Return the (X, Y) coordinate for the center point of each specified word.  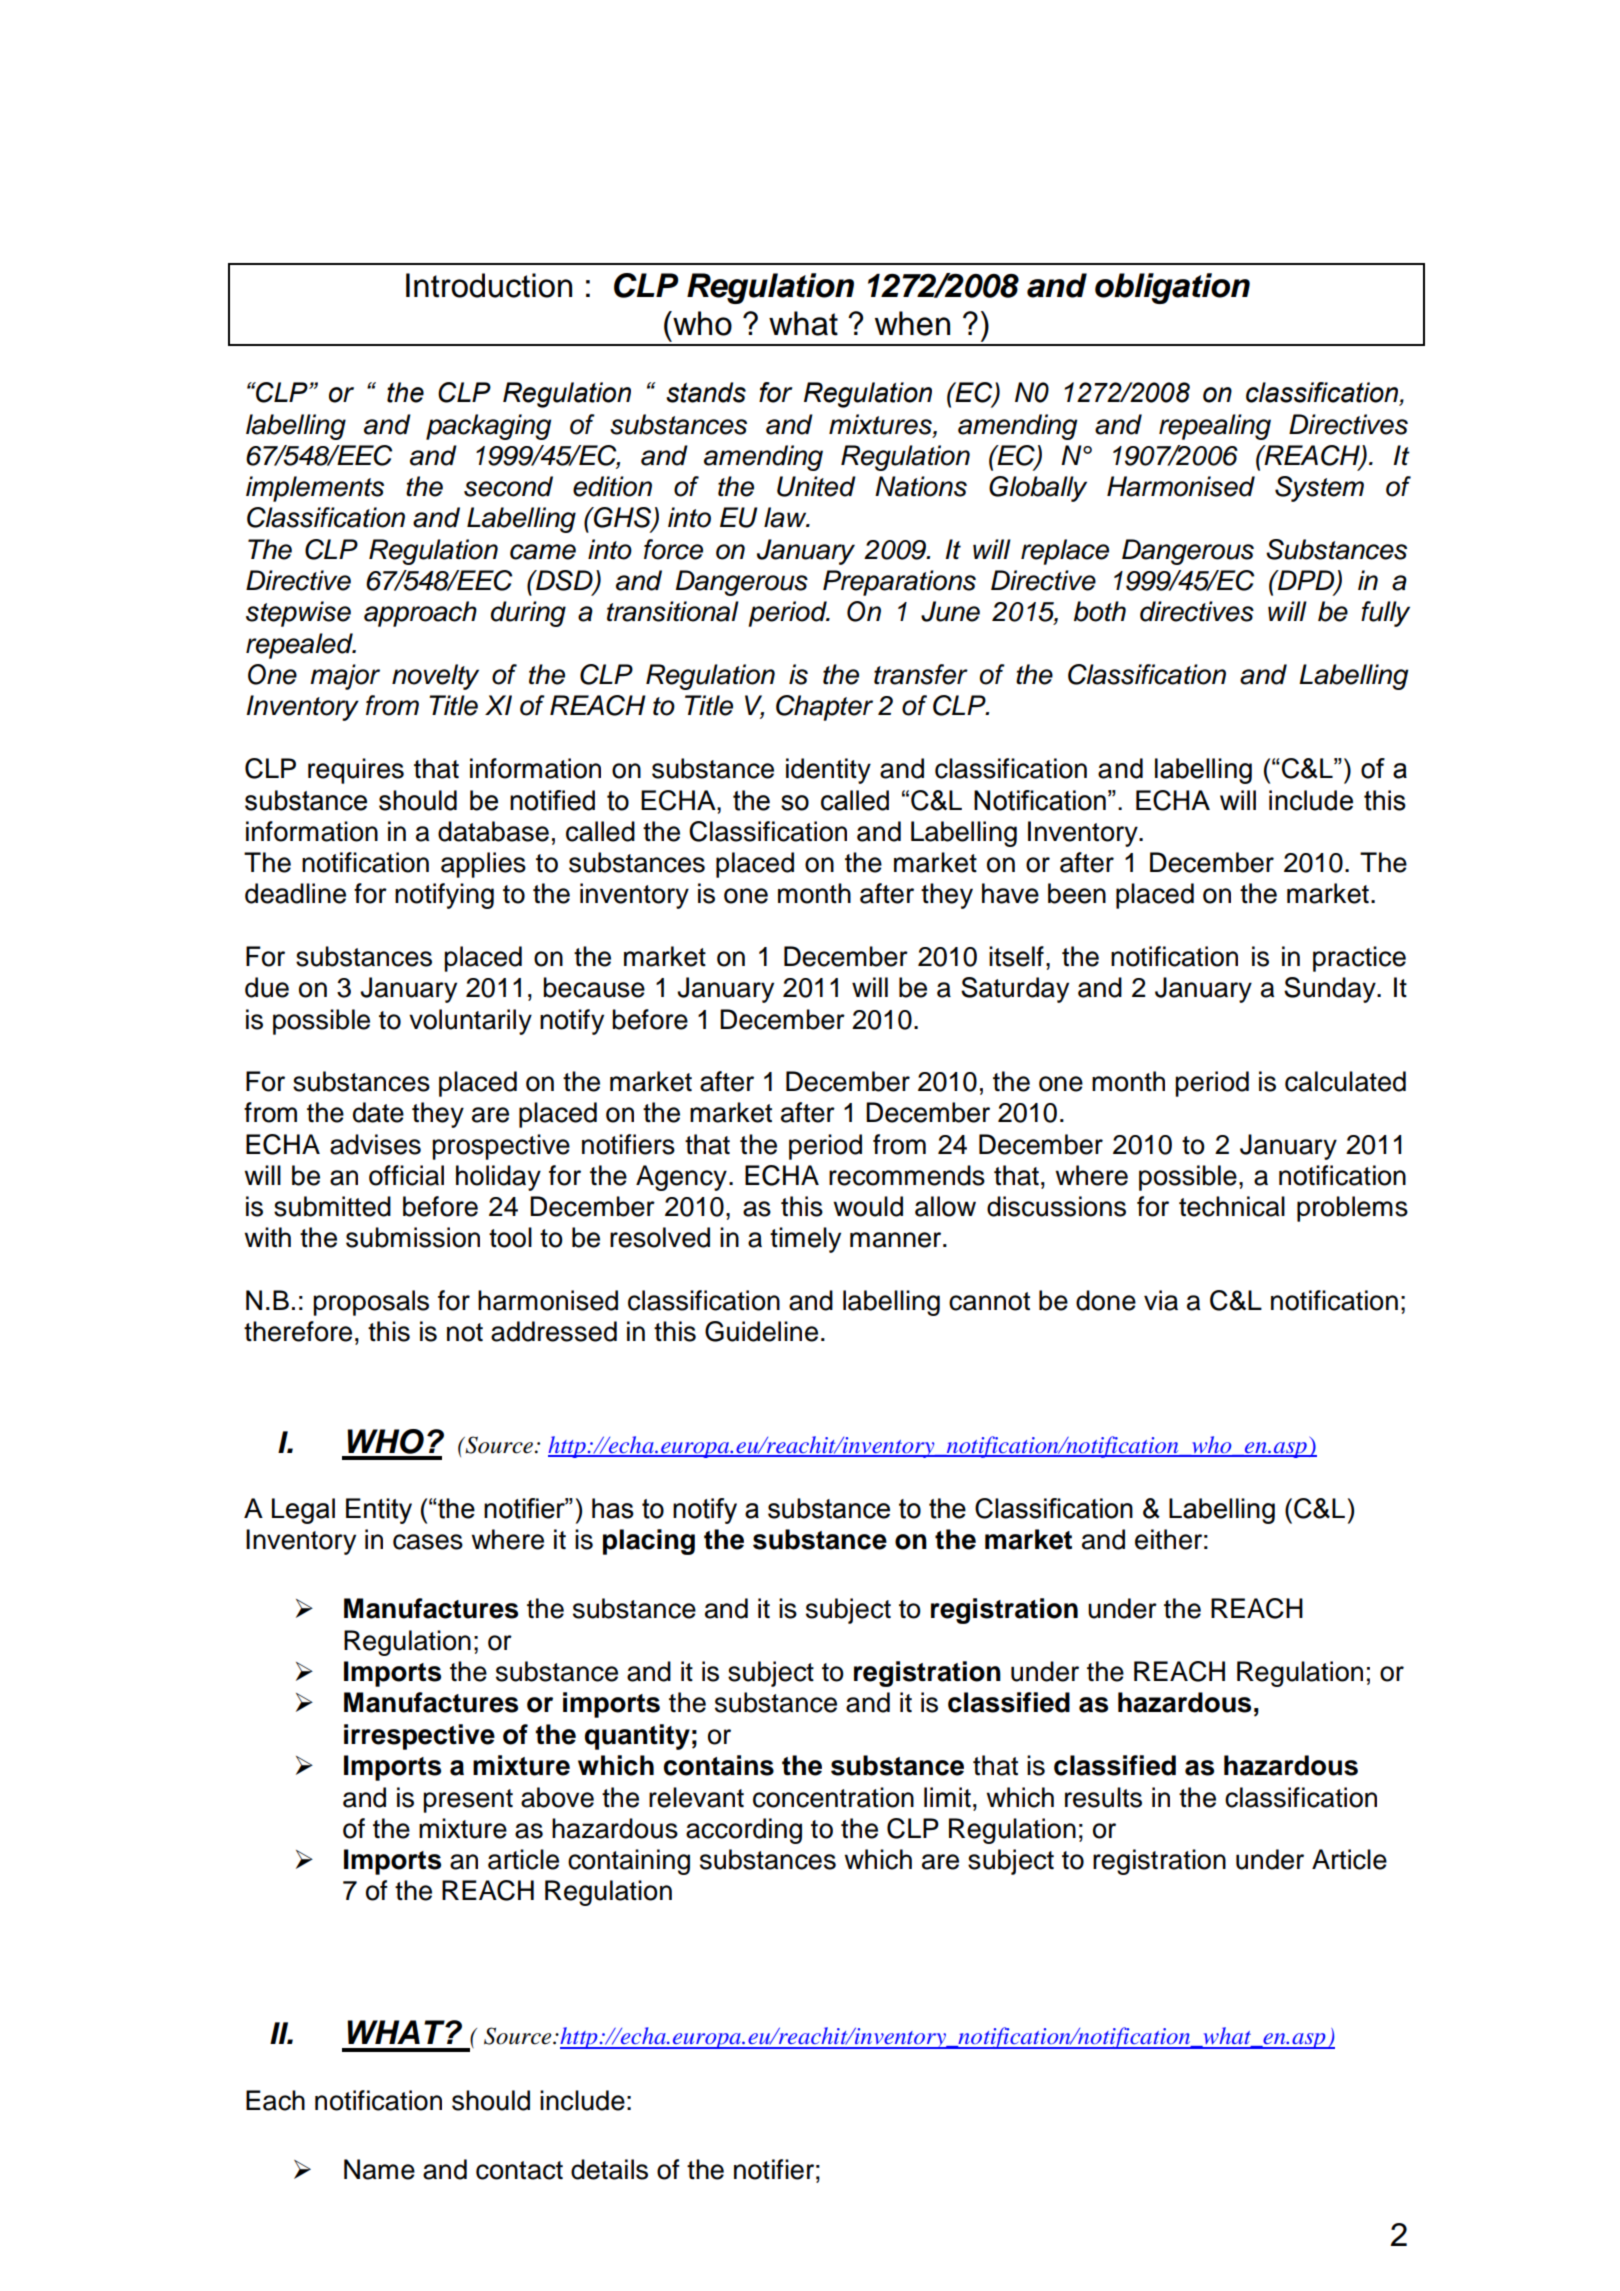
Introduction (489, 285)
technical (1232, 1206)
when (912, 323)
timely (805, 1240)
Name (379, 2169)
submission (413, 1237)
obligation (1172, 288)
